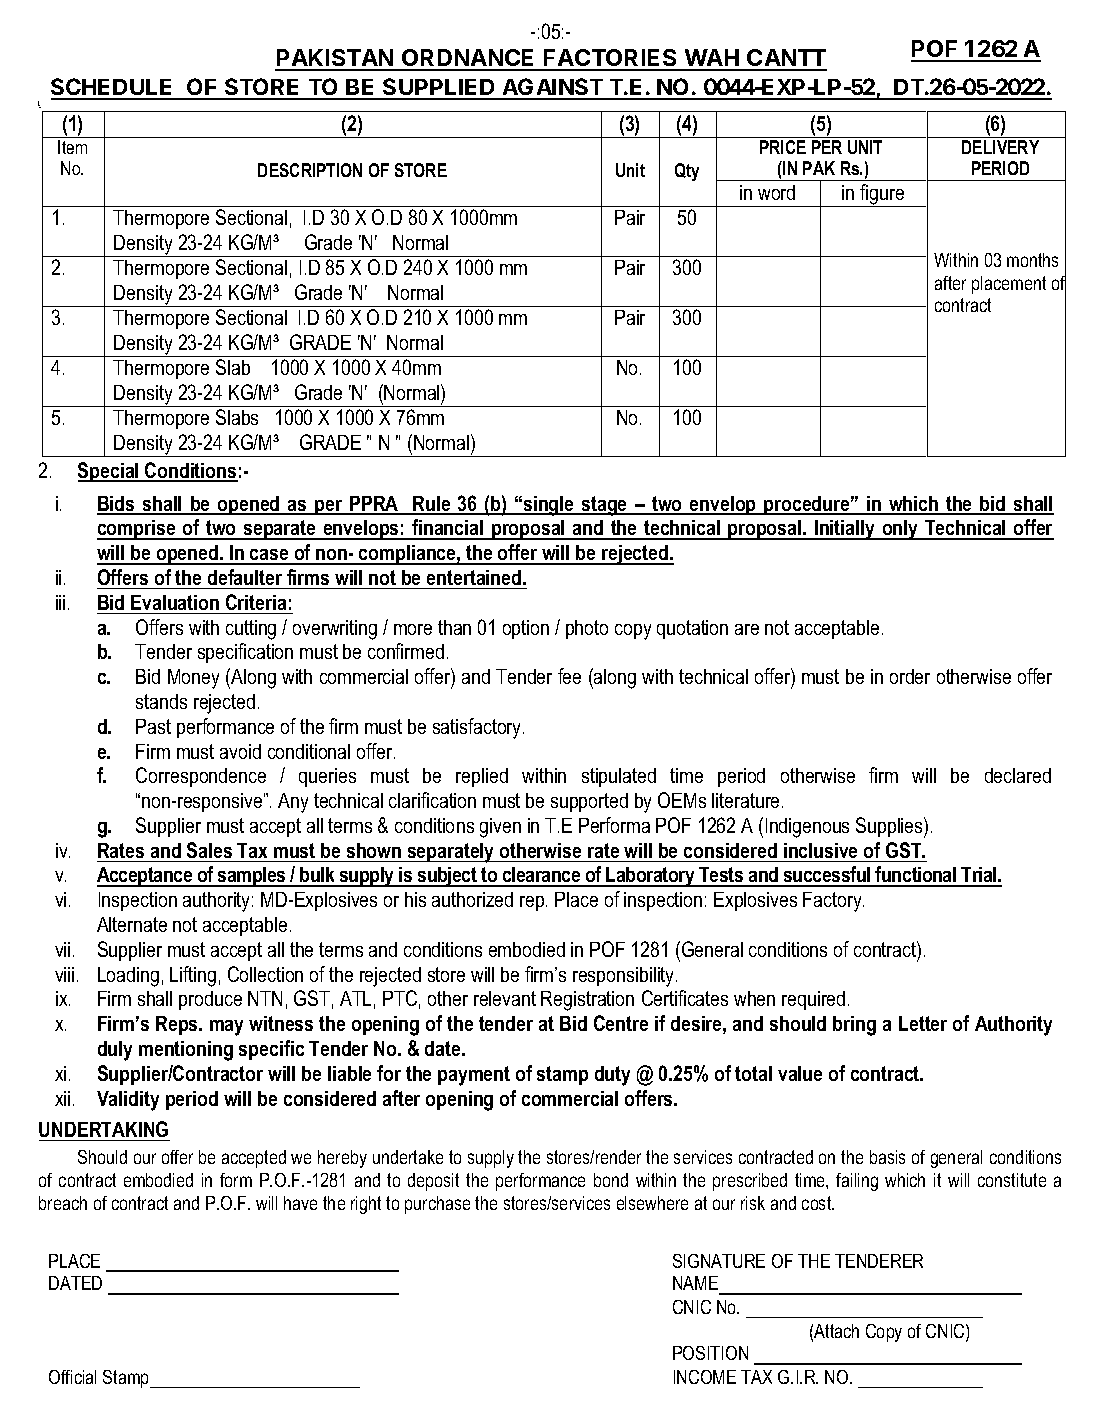  Describe the element at coordinates (72, 1377) in the screenshot. I see `Official` at that location.
